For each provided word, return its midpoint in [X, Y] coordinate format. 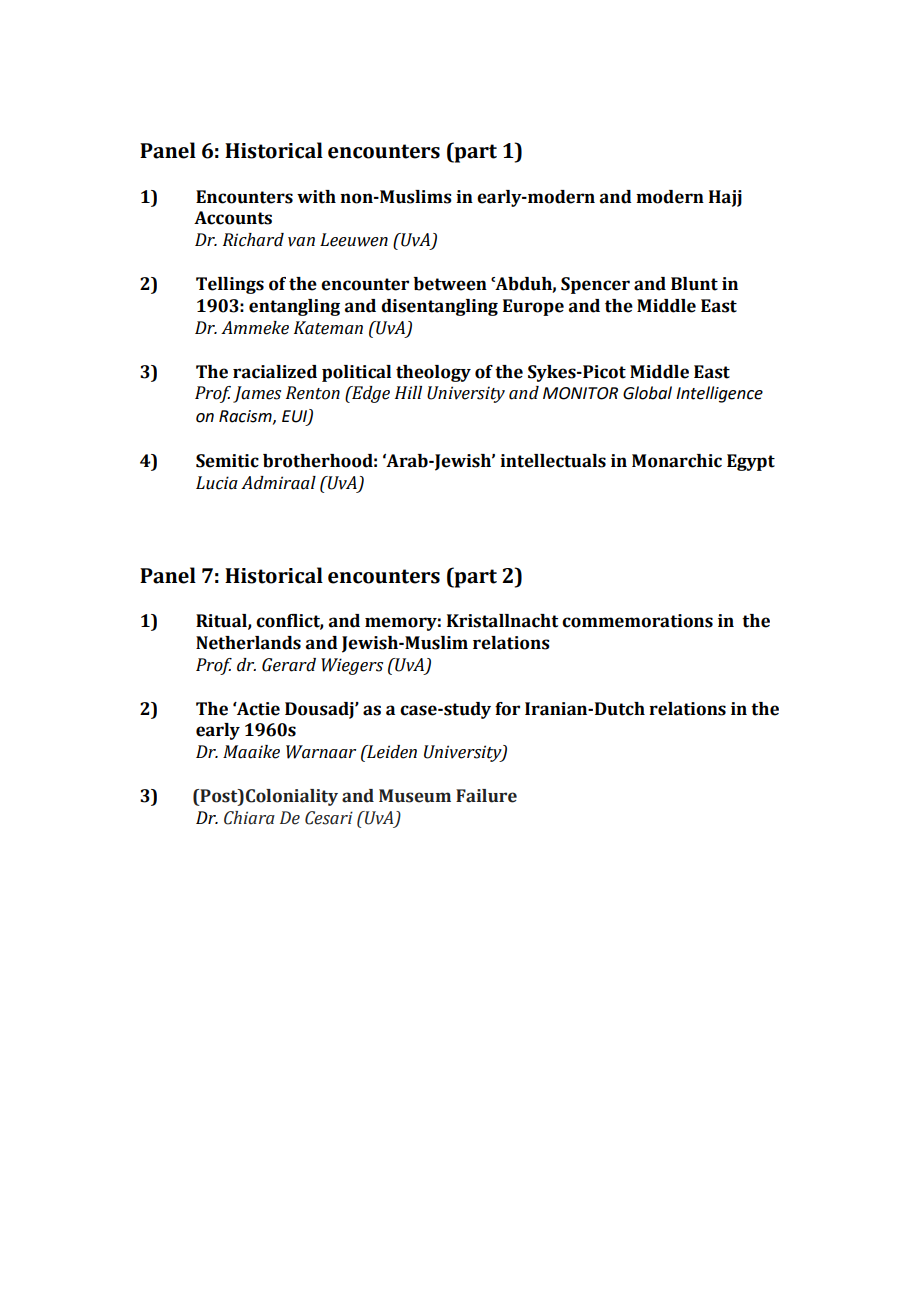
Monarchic [677, 461]
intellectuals [553, 461]
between [450, 284]
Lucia [217, 483]
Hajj [725, 198]
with [316, 197]
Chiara [249, 818]
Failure [486, 796]
